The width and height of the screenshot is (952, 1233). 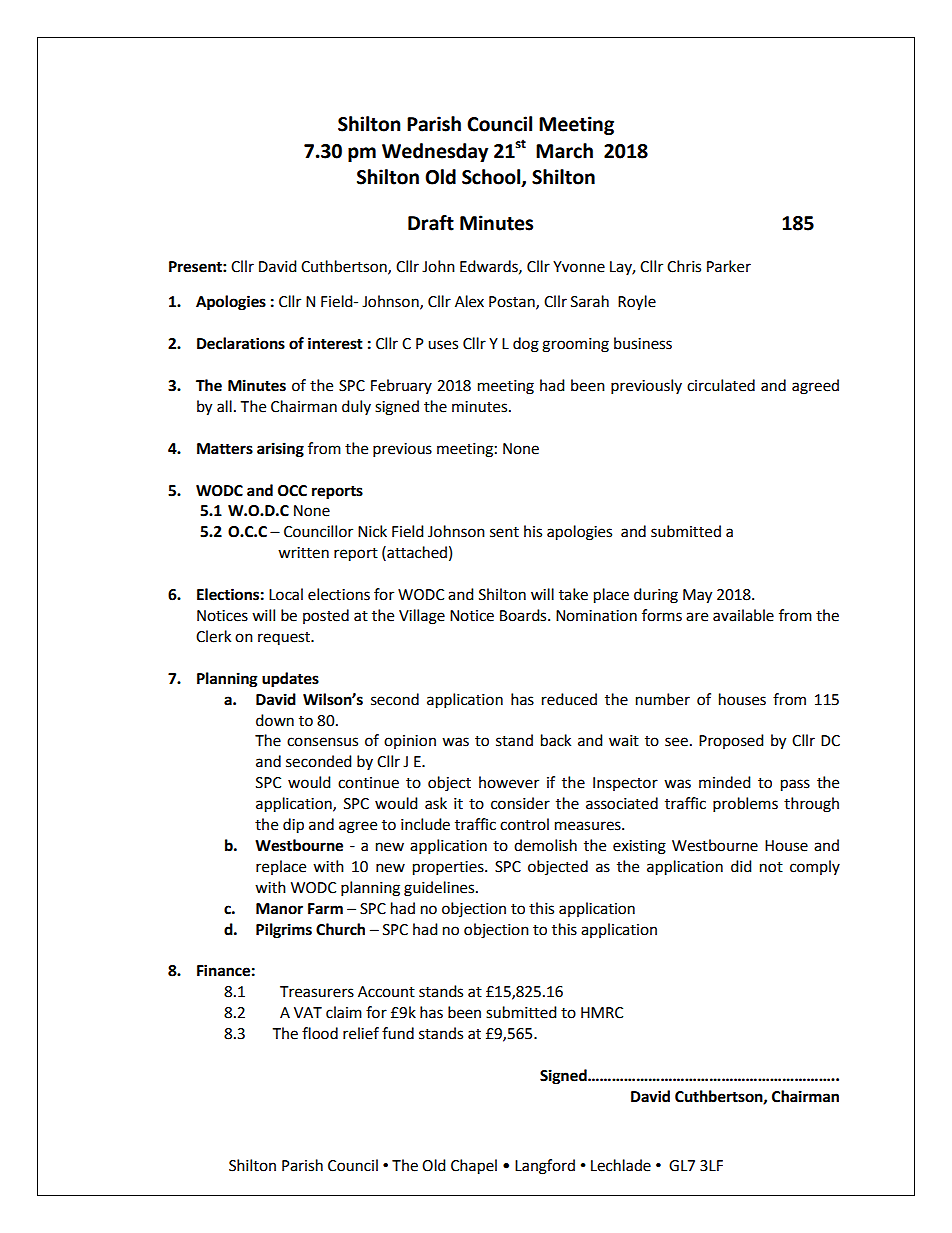 What do you see at coordinates (729, 266) in the screenshot?
I see `Parker` at bounding box center [729, 266].
